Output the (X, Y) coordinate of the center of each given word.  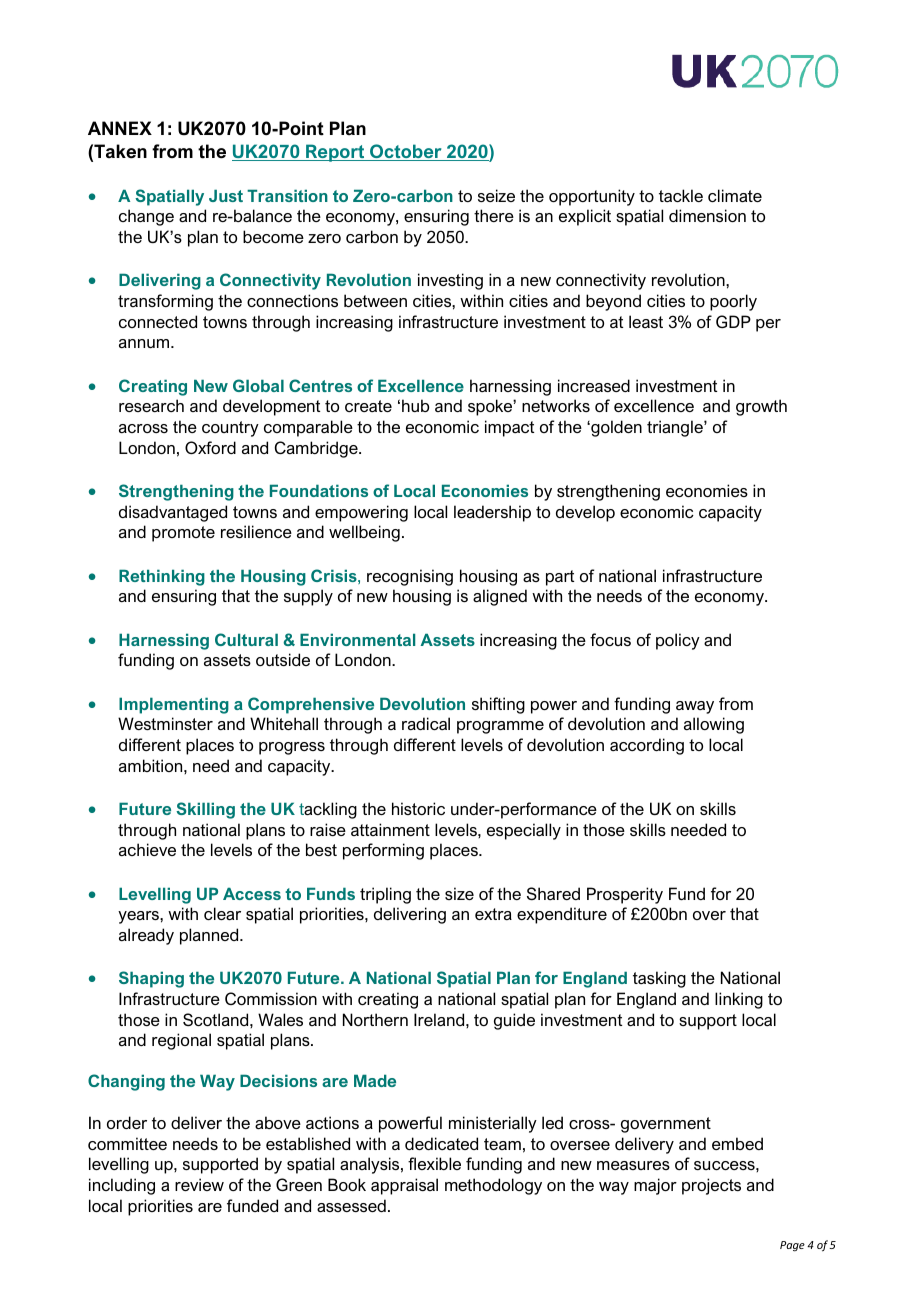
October (406, 152)
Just (226, 195)
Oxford (210, 447)
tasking (659, 979)
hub (415, 405)
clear (222, 913)
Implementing (174, 705)
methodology (493, 1186)
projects (711, 1186)
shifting (498, 705)
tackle (681, 195)
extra (493, 914)
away (695, 707)
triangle (676, 428)
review (199, 1184)
